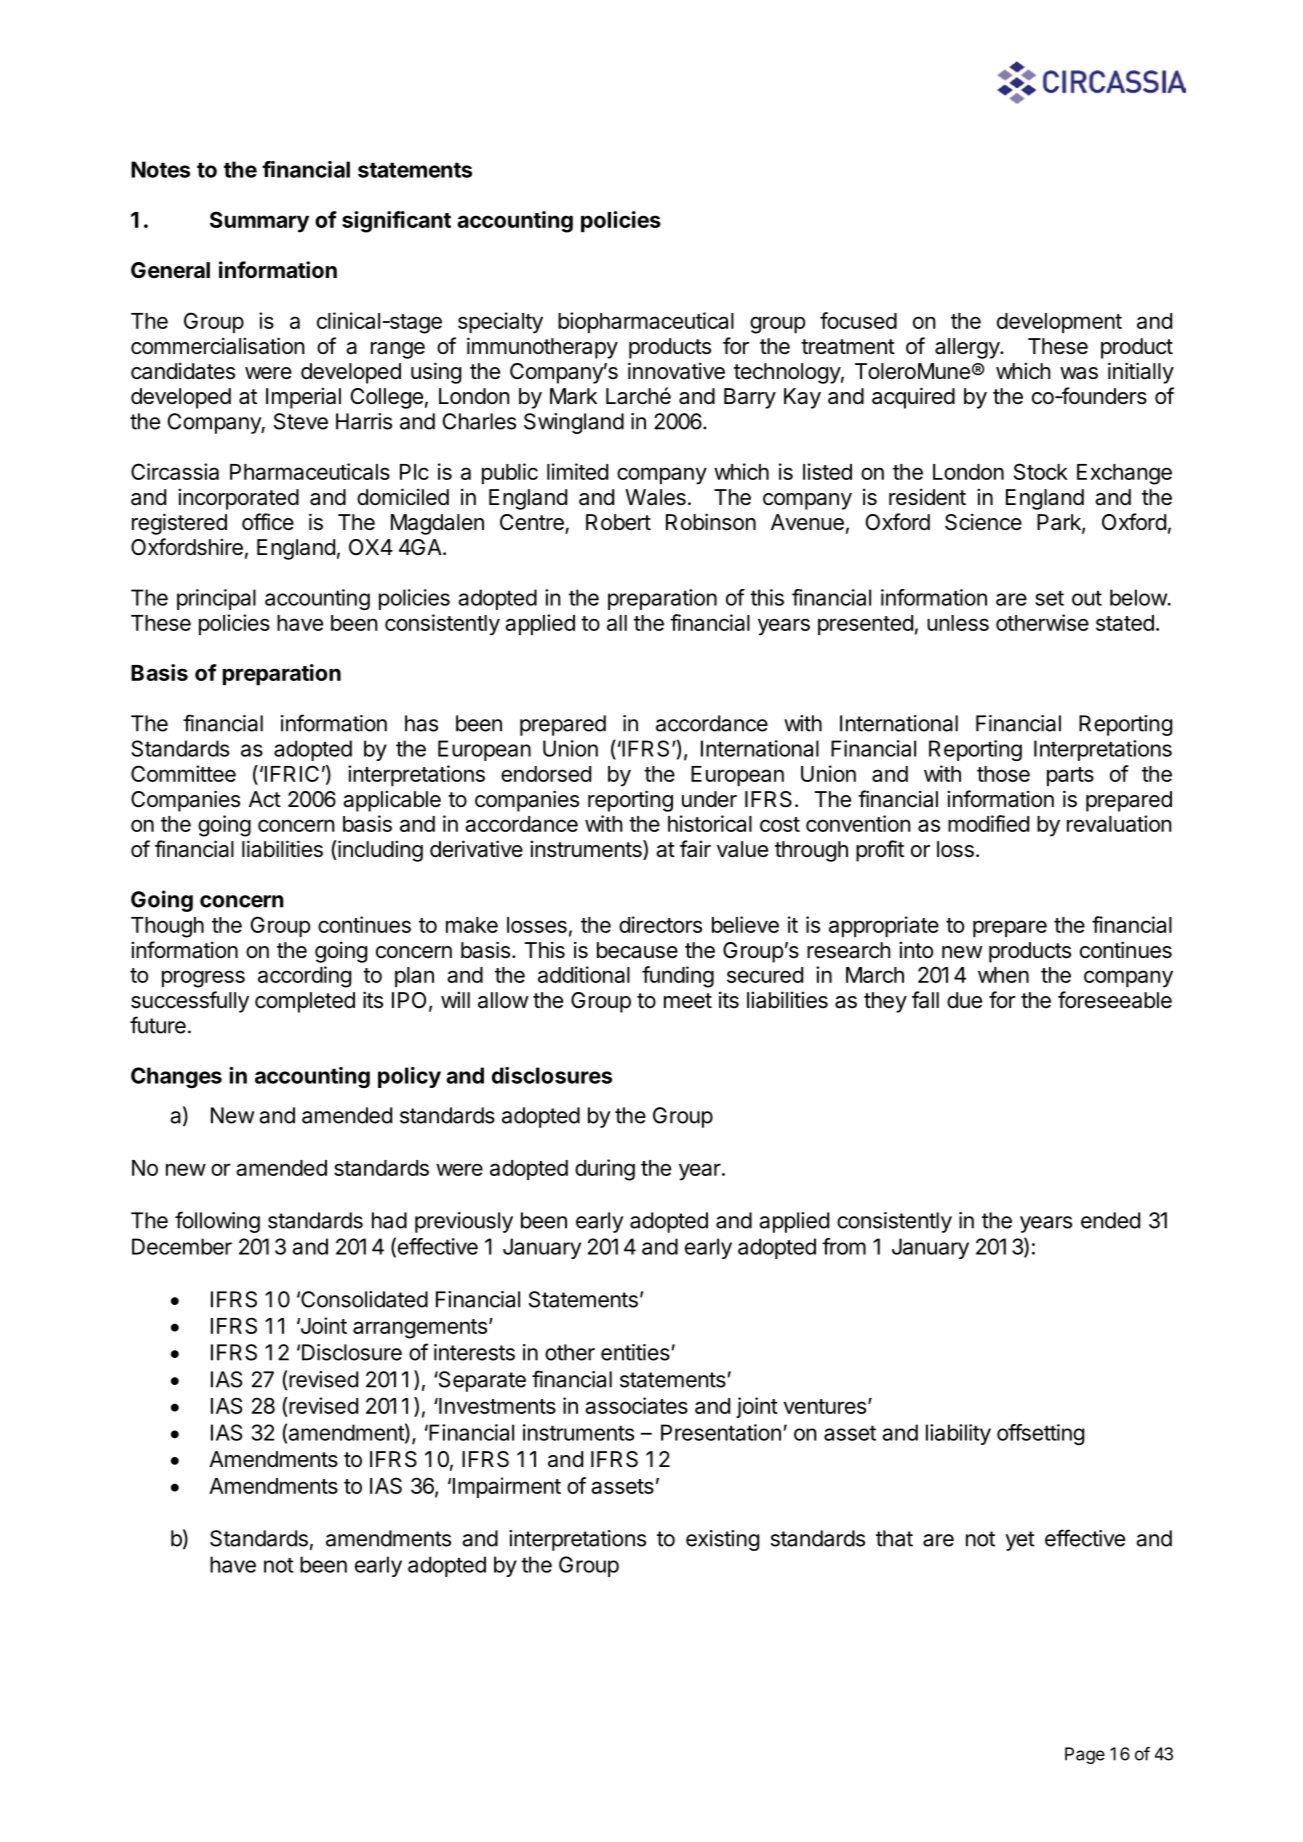 This screenshot has width=1303, height=1842. What do you see at coordinates (265, 799) in the screenshot?
I see `Act` at bounding box center [265, 799].
